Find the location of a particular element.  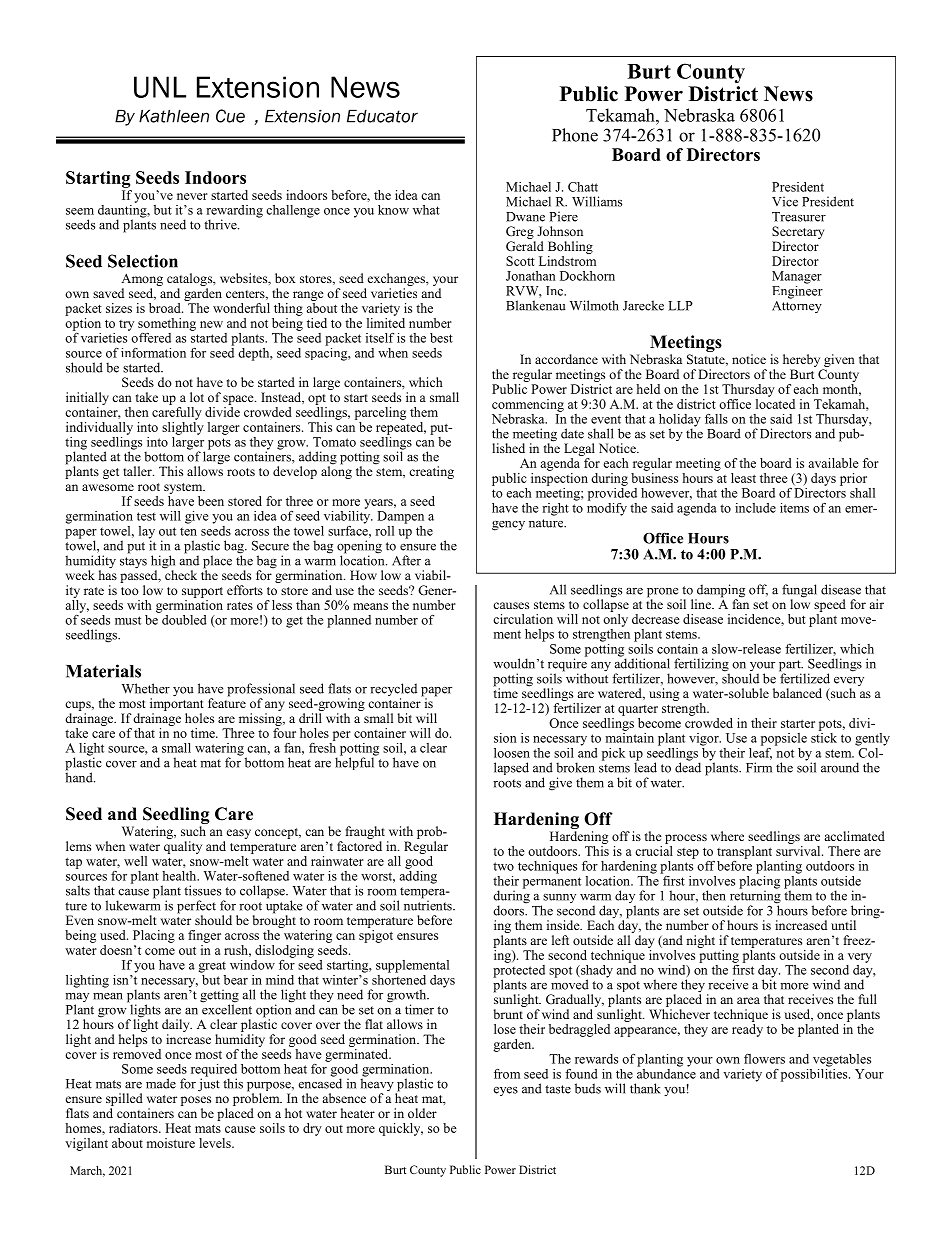

poses is located at coordinates (196, 1102).
